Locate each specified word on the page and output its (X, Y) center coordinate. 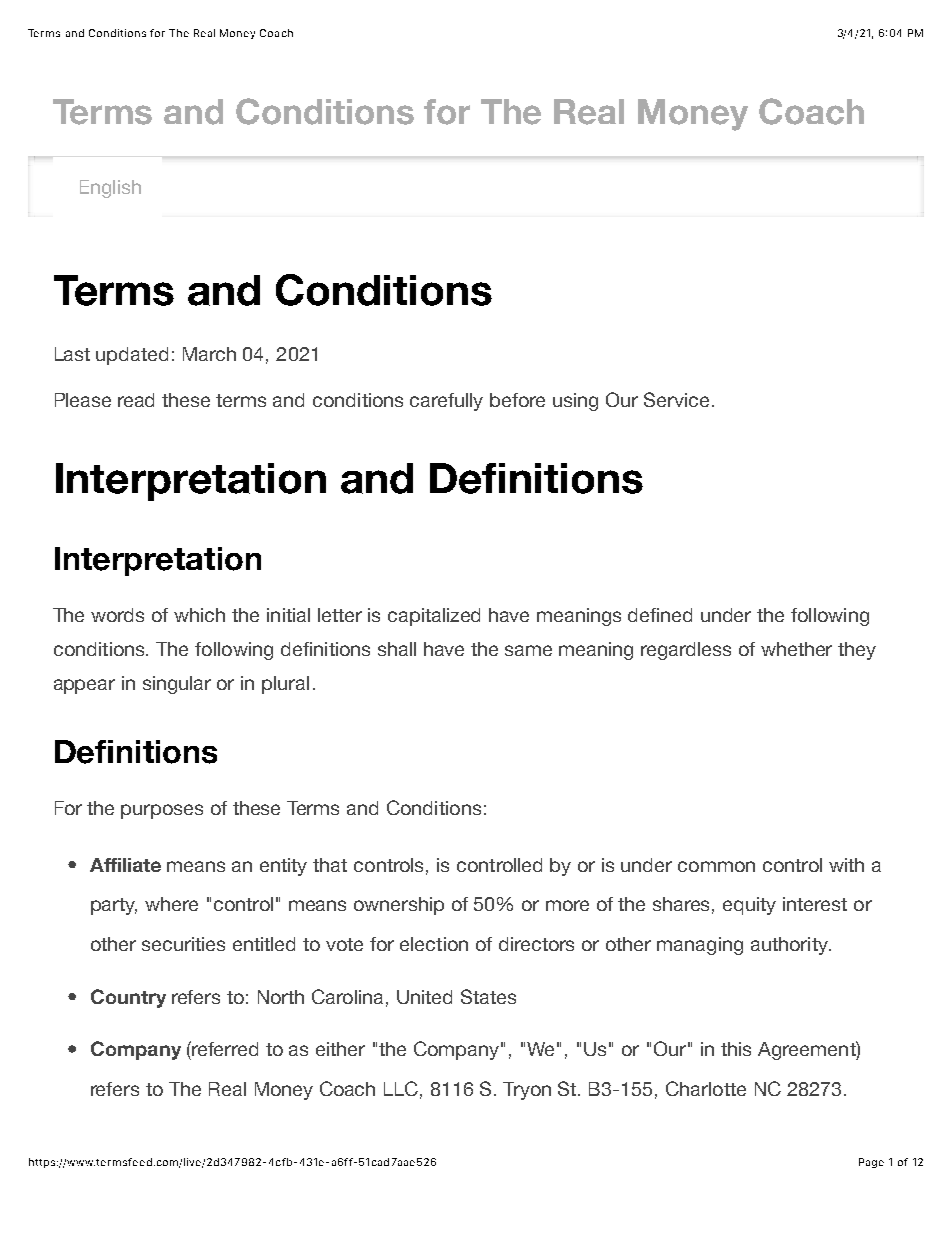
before (517, 400)
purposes (162, 811)
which (199, 615)
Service (676, 399)
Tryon (527, 1091)
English (110, 189)
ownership (399, 906)
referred (224, 1048)
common (716, 866)
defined (660, 615)
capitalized (434, 617)
